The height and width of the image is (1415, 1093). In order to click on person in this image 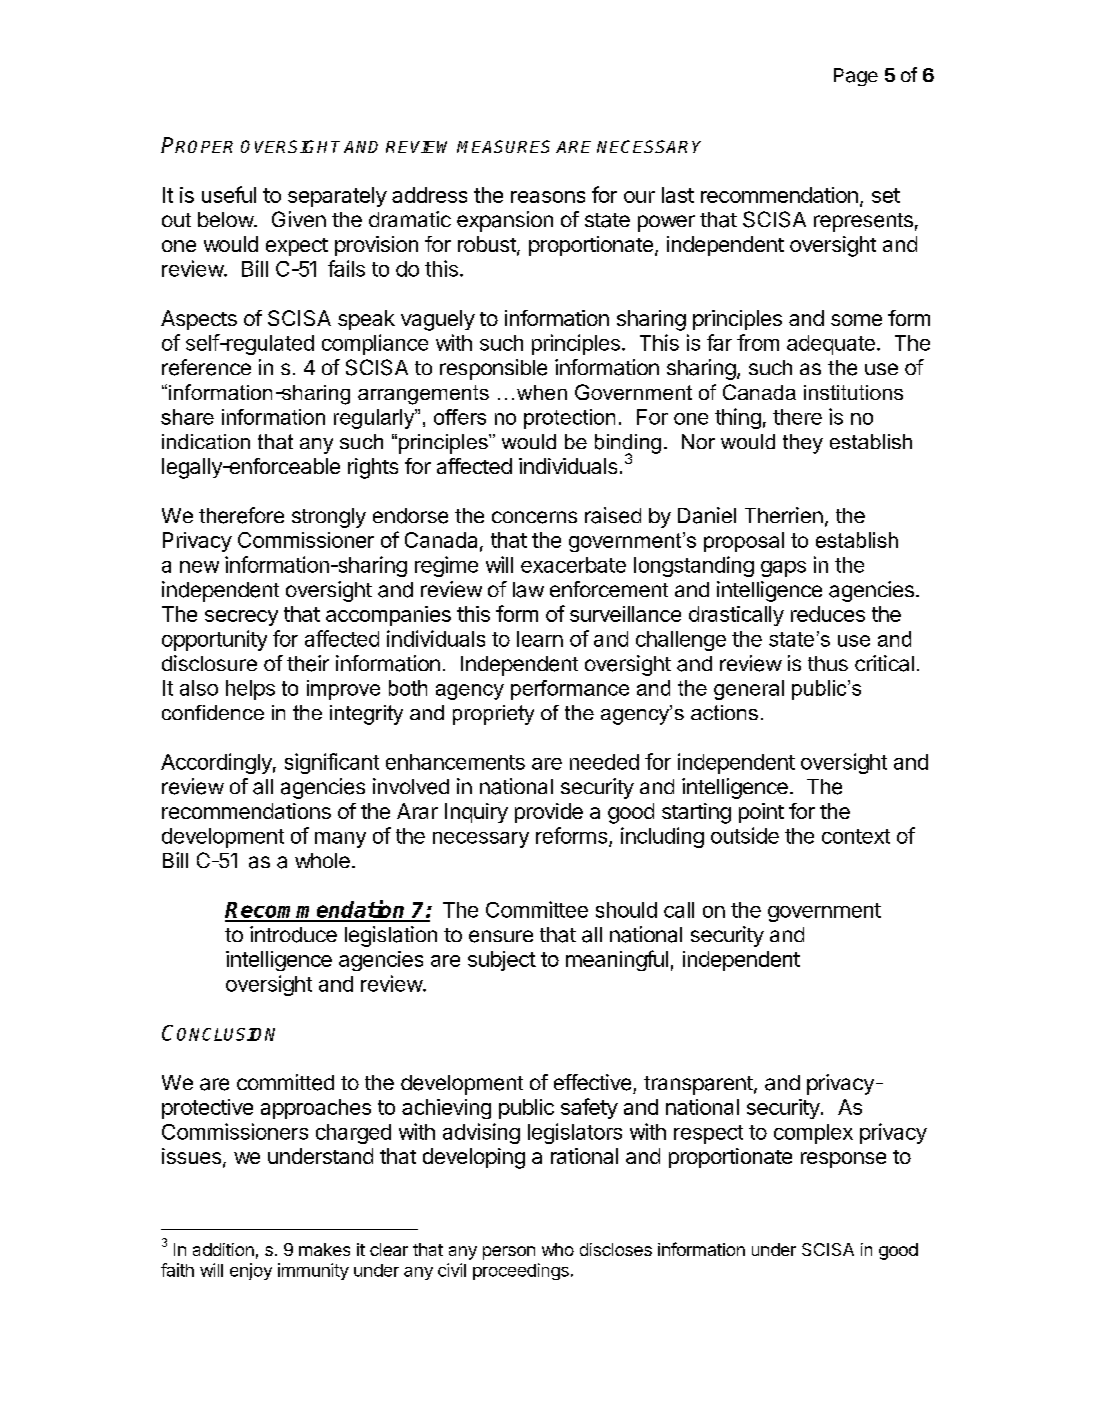, I will do `click(509, 1253)`.
